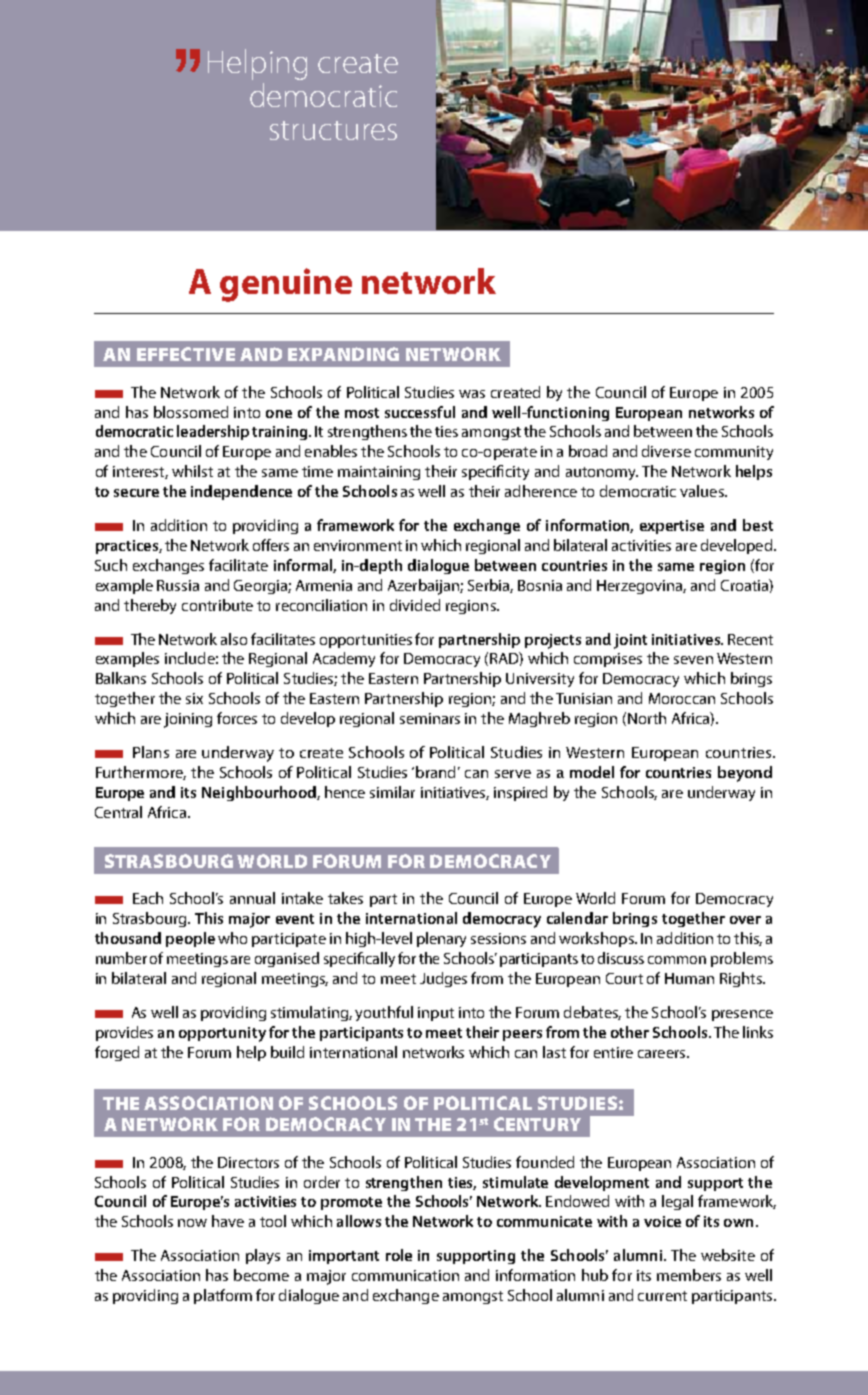 The height and width of the document is (1395, 868). What do you see at coordinates (734, 453) in the document?
I see `community` at bounding box center [734, 453].
